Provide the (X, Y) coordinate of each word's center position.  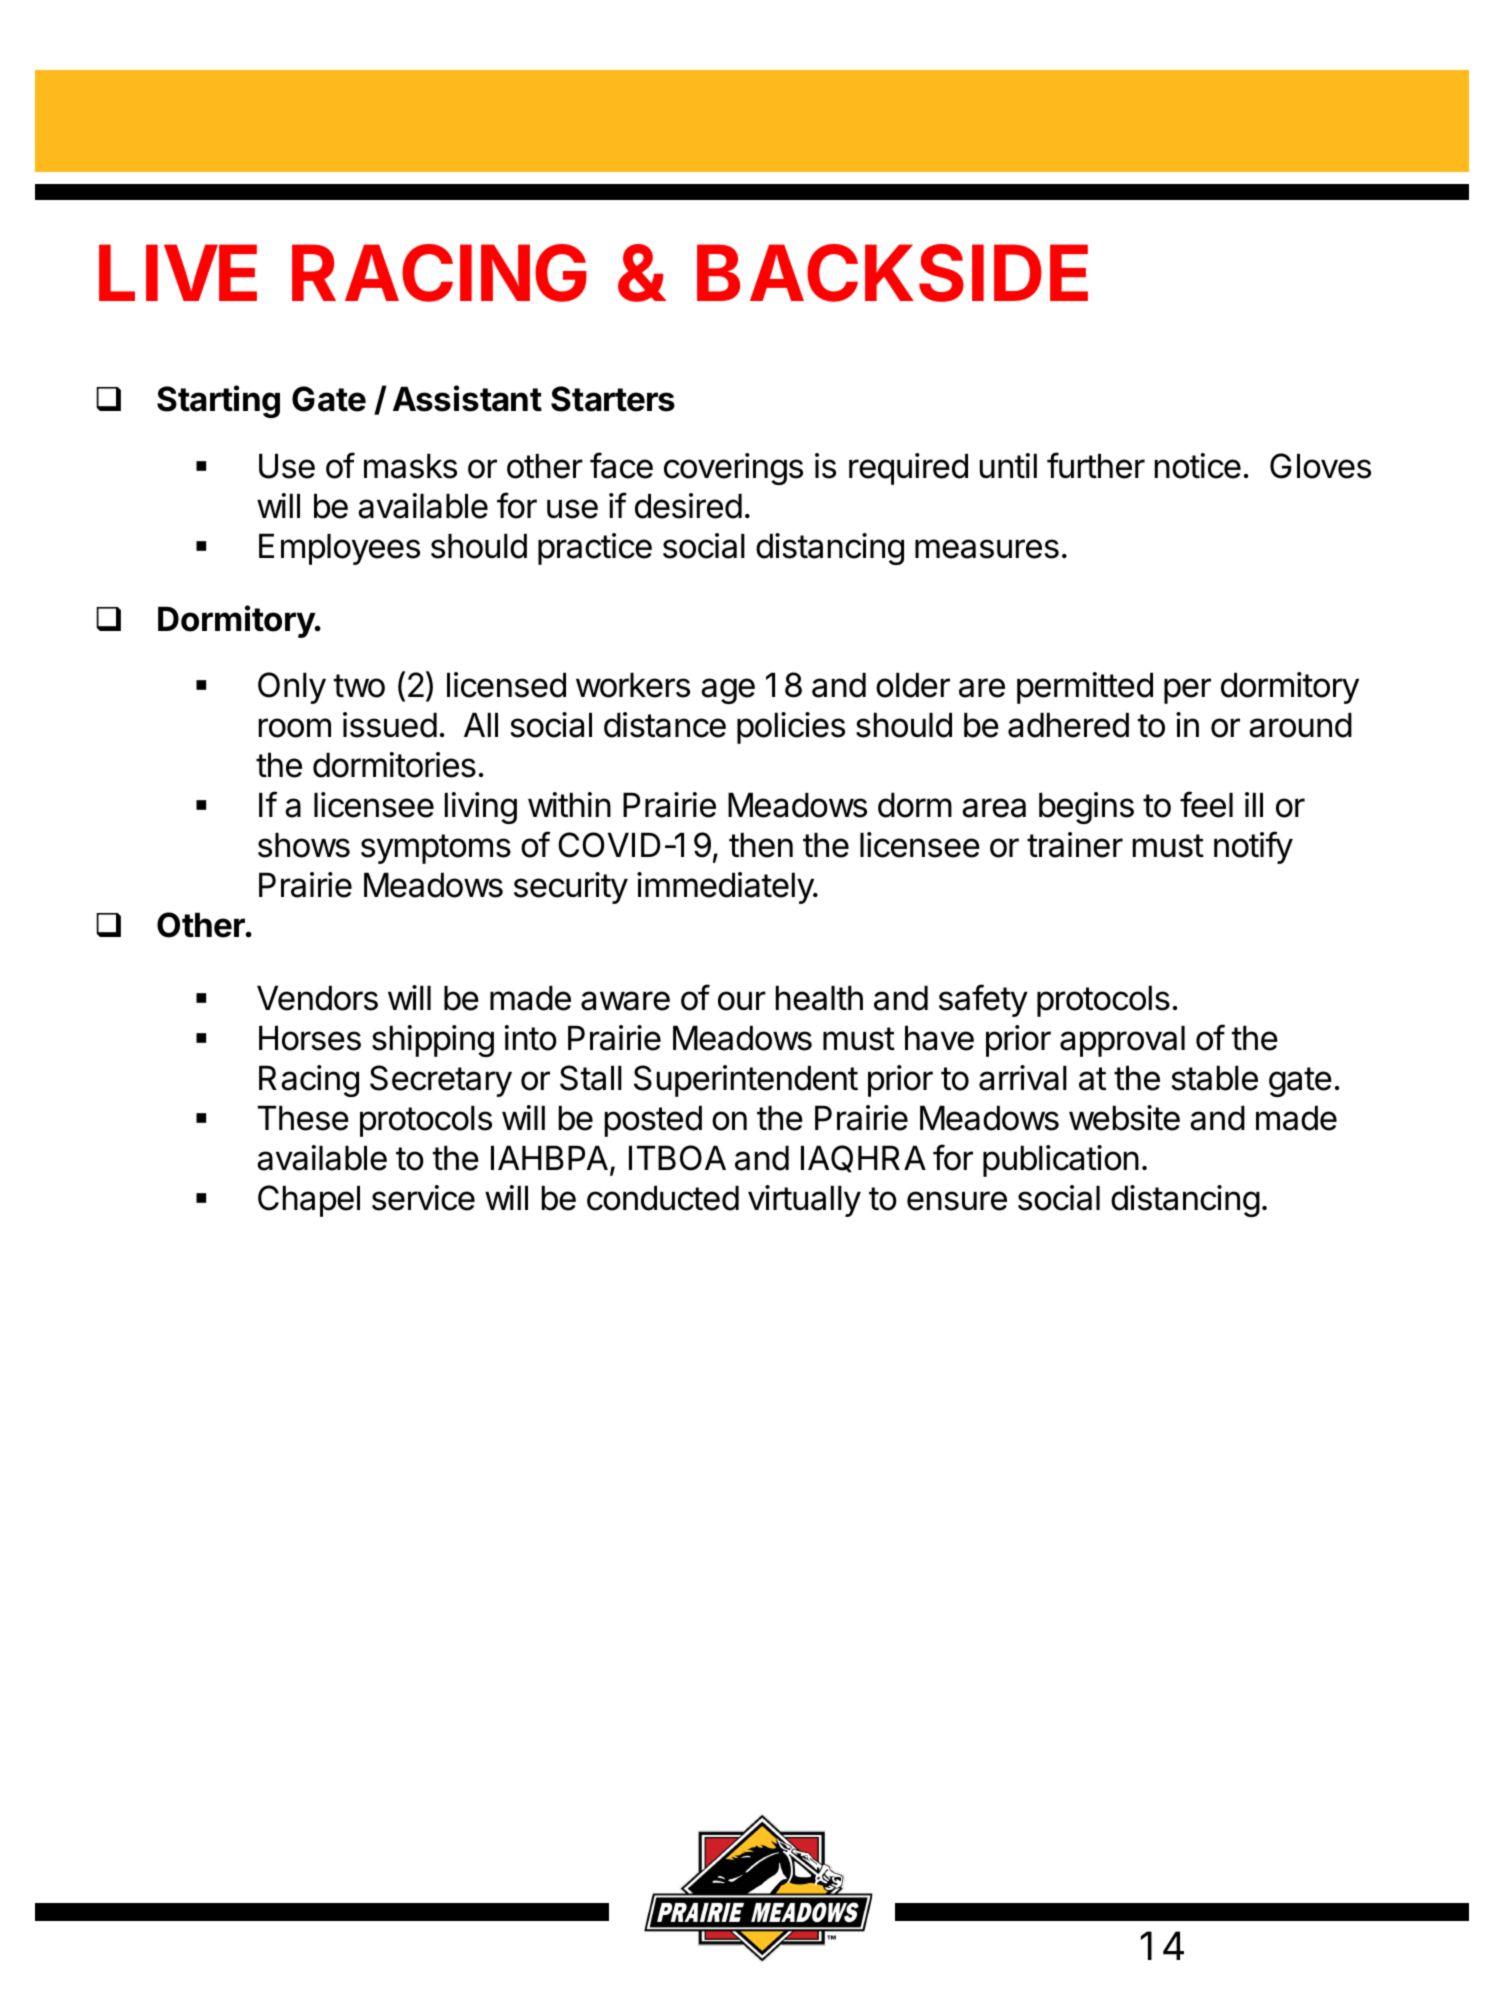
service (423, 1198)
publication (1061, 1161)
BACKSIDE (892, 273)
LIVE (178, 272)
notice (1198, 466)
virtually (804, 1201)
